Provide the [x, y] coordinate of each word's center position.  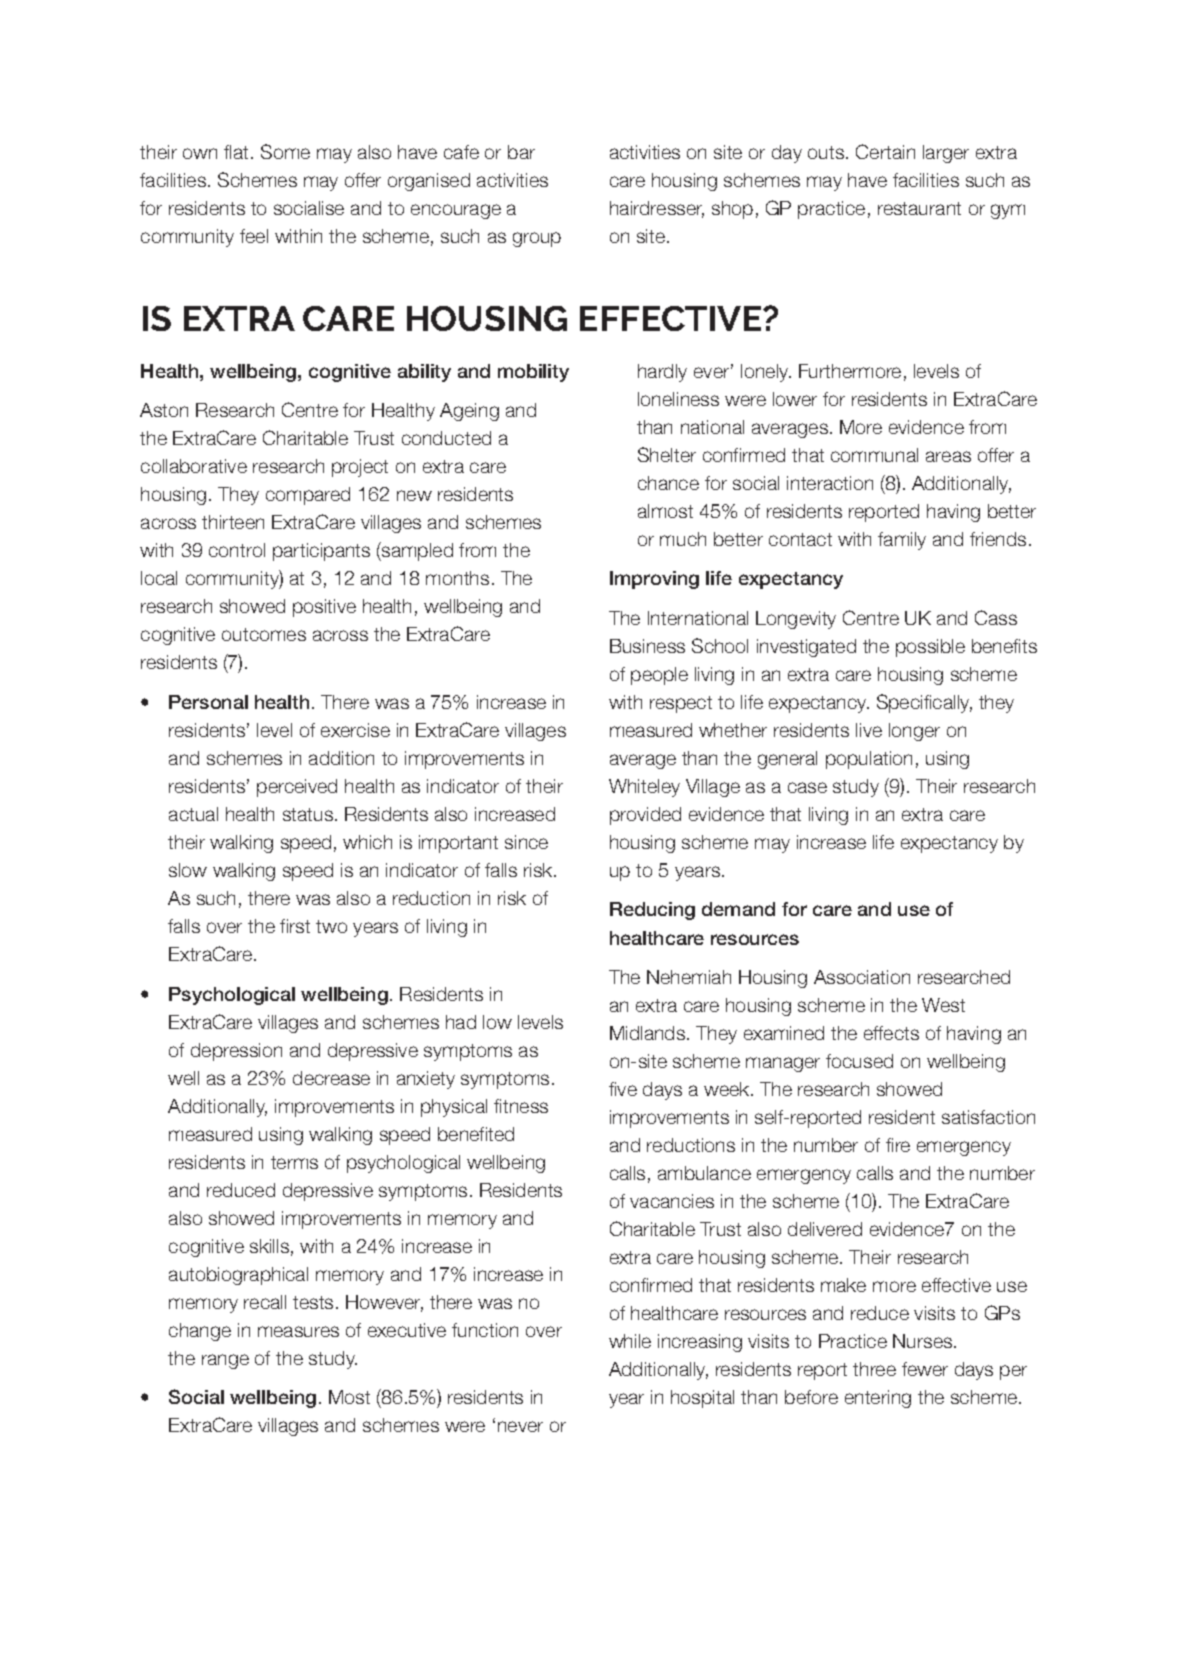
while [630, 1341]
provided [645, 816]
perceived [297, 788]
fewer [925, 1369]
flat [236, 152]
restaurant [919, 208]
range [225, 1361]
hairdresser [657, 209]
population [869, 760]
